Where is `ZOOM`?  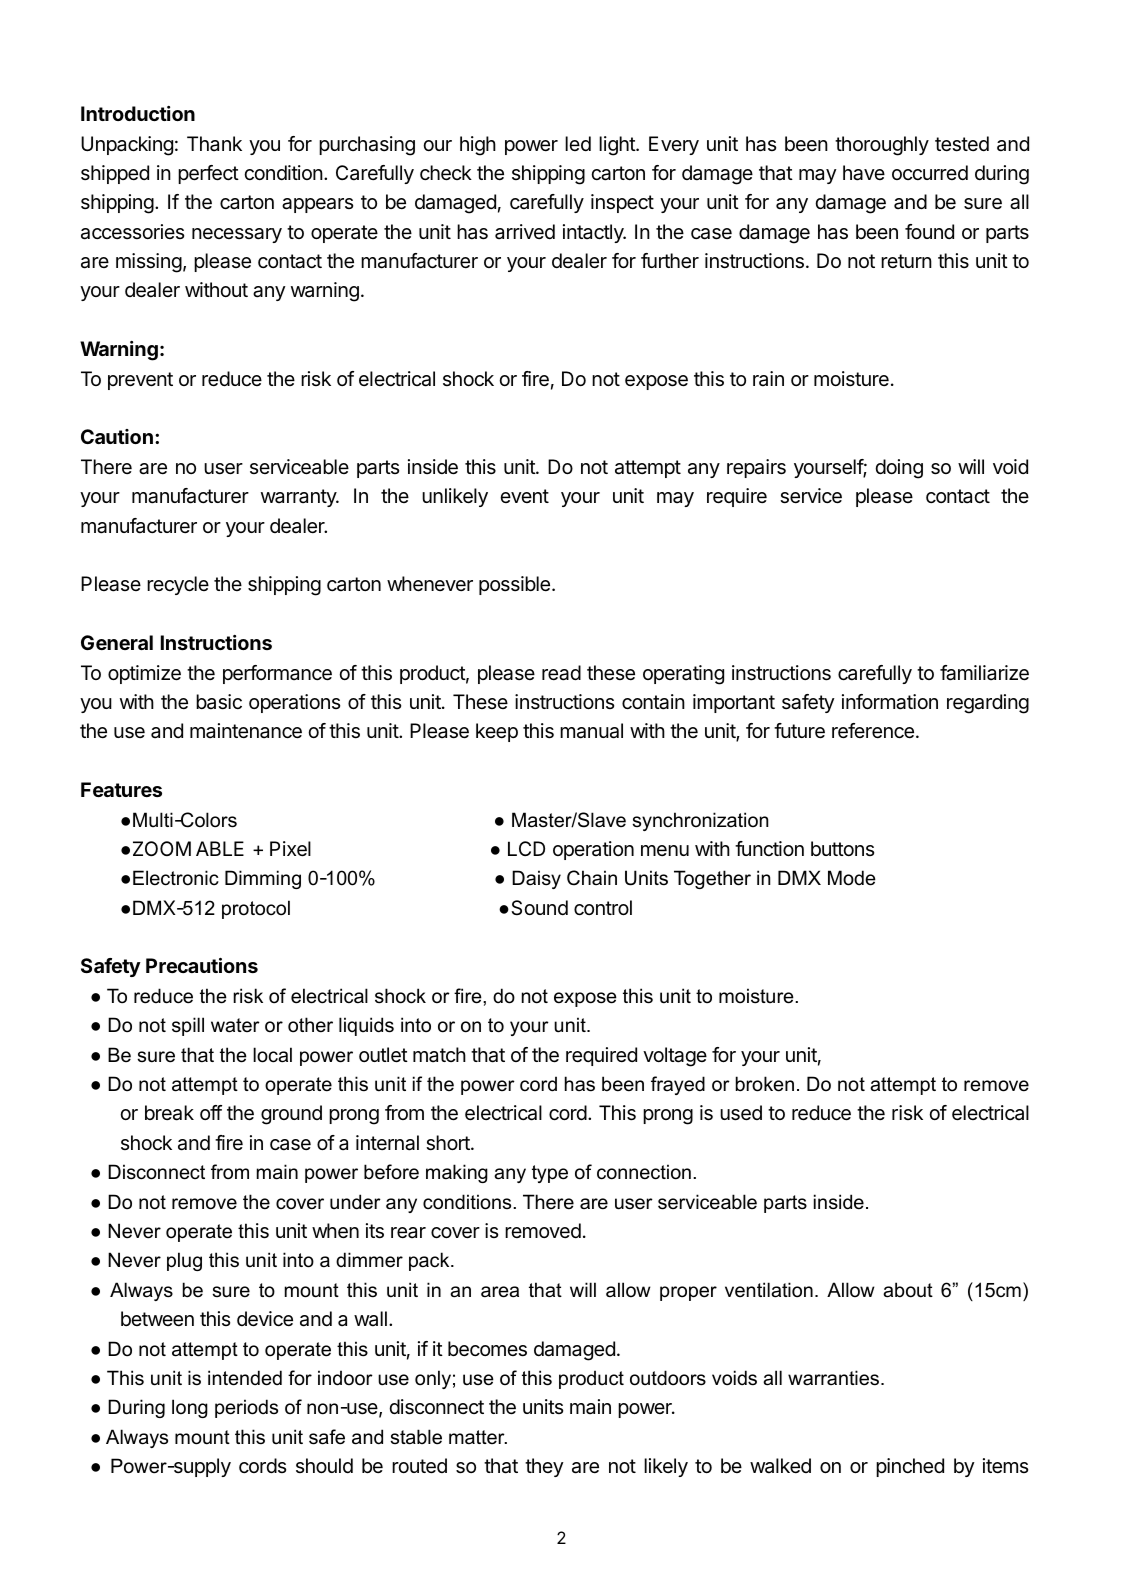 ZOOM is located at coordinates (162, 848).
